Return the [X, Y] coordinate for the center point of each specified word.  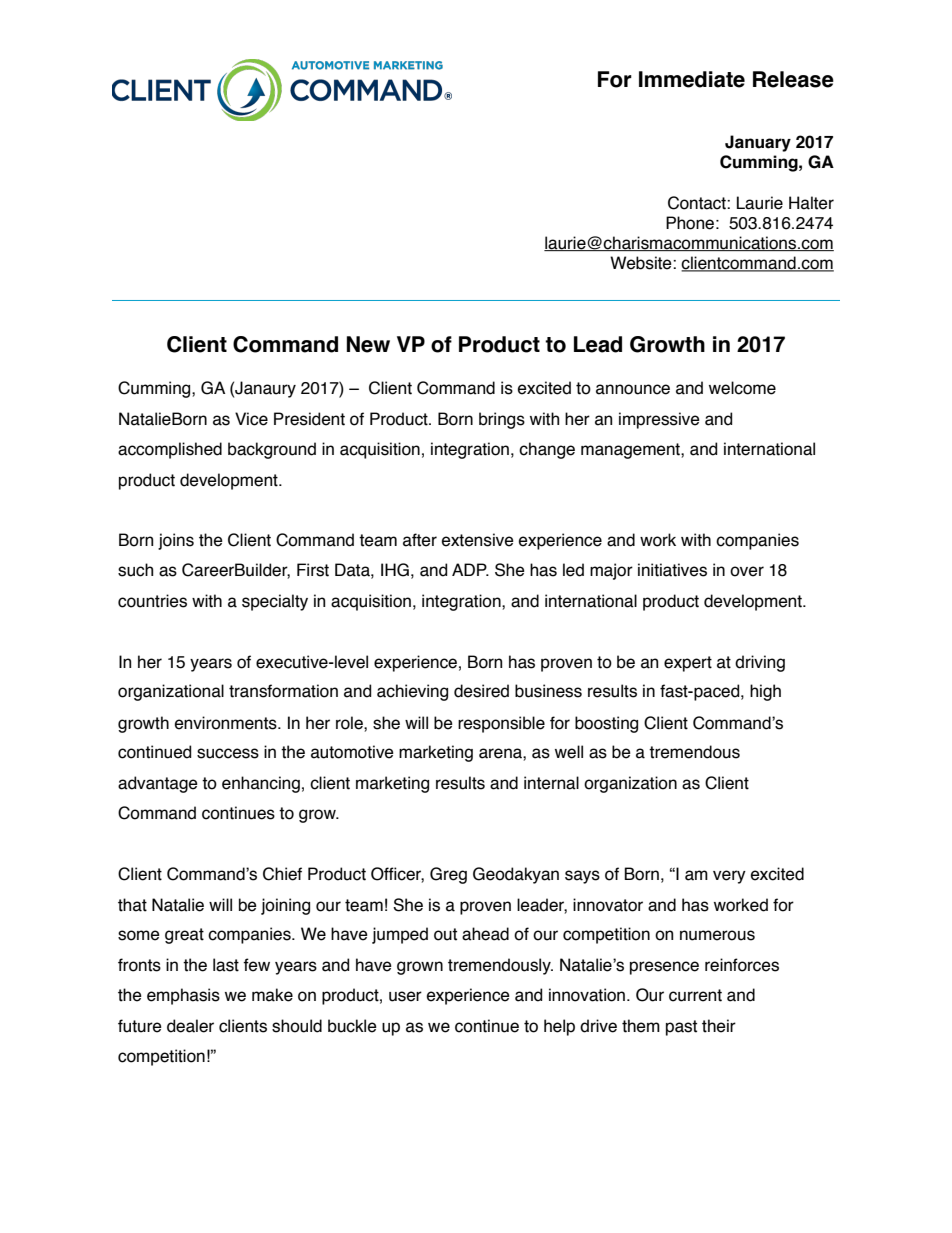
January [758, 143]
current [695, 995]
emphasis [183, 996]
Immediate [692, 79]
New [368, 344]
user [405, 996]
